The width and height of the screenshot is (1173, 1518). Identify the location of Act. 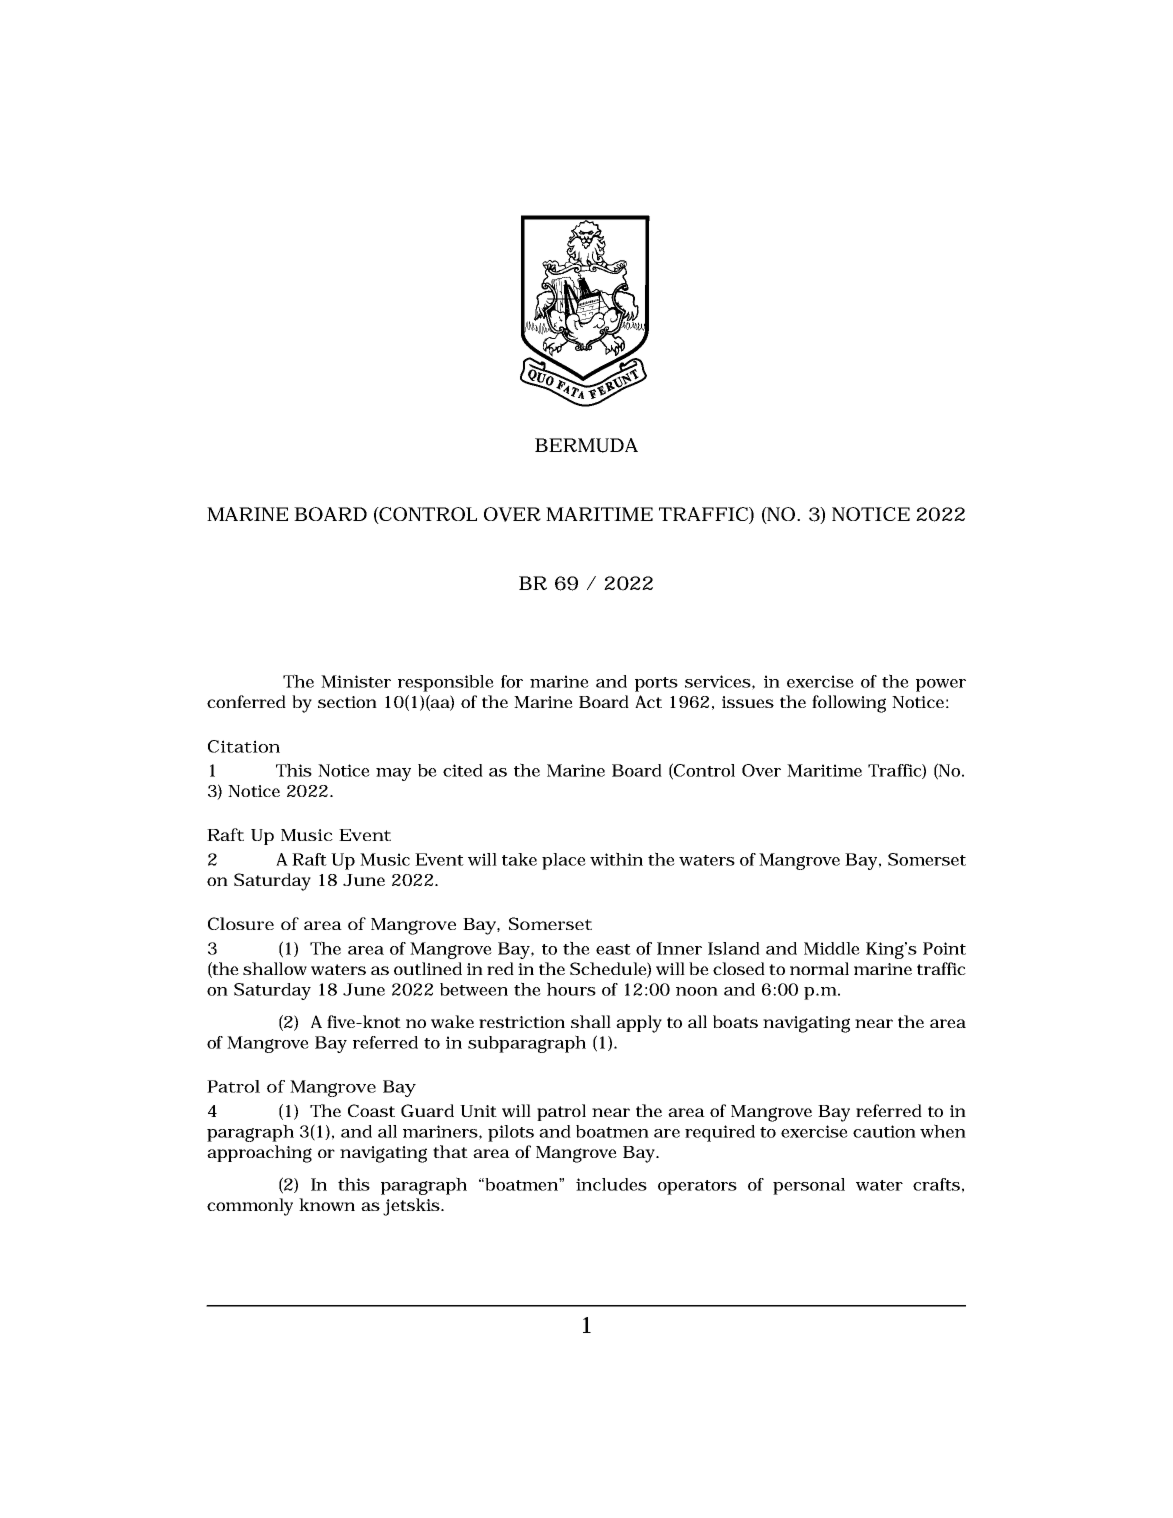
(648, 701).
